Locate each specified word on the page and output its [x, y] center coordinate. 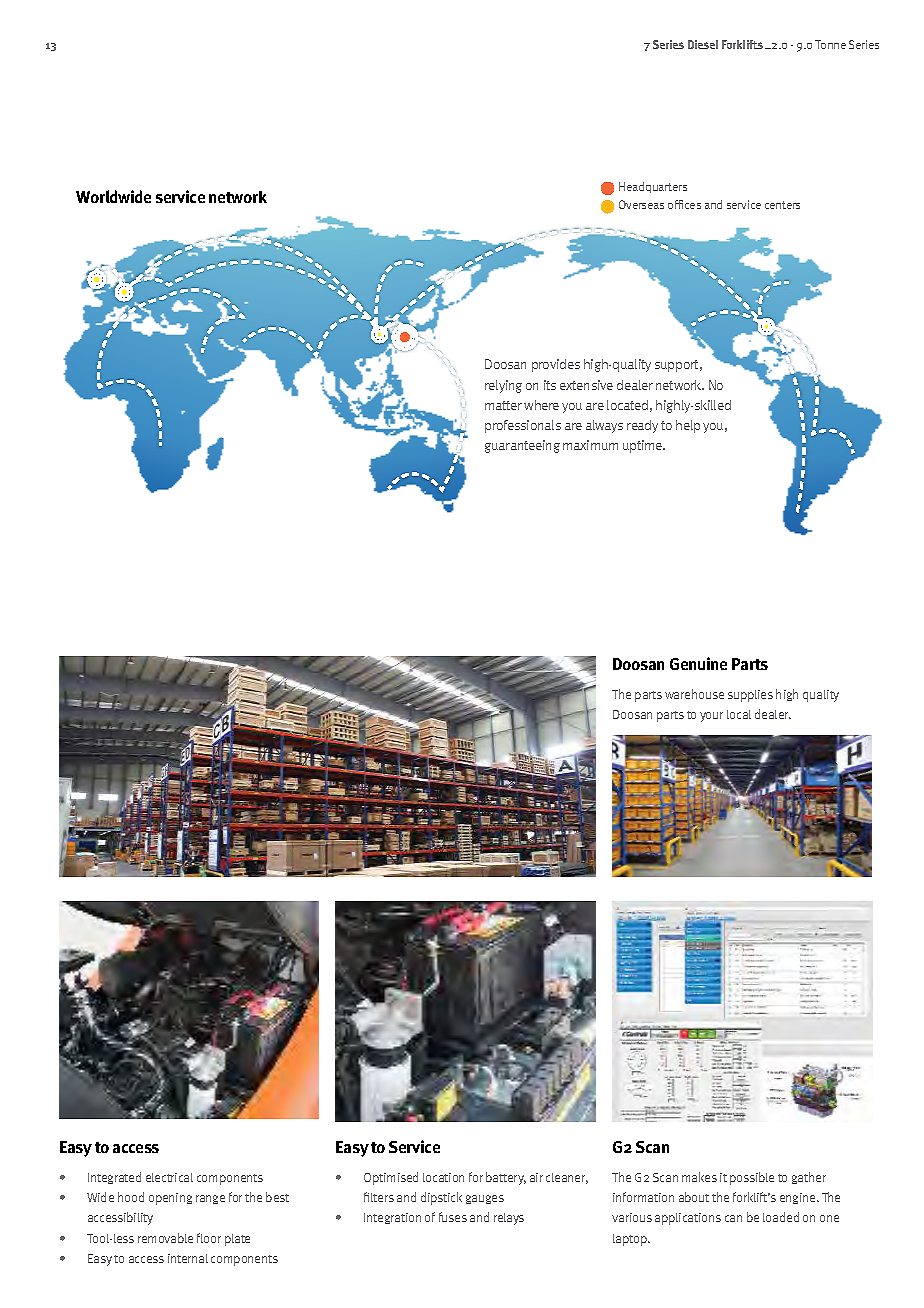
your [711, 717]
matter [503, 405]
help [688, 426]
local [739, 714]
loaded [781, 1217]
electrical [169, 1177]
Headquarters [653, 187]
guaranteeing [522, 446]
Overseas [641, 204]
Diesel [703, 44]
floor [209, 1238]
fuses [453, 1217]
